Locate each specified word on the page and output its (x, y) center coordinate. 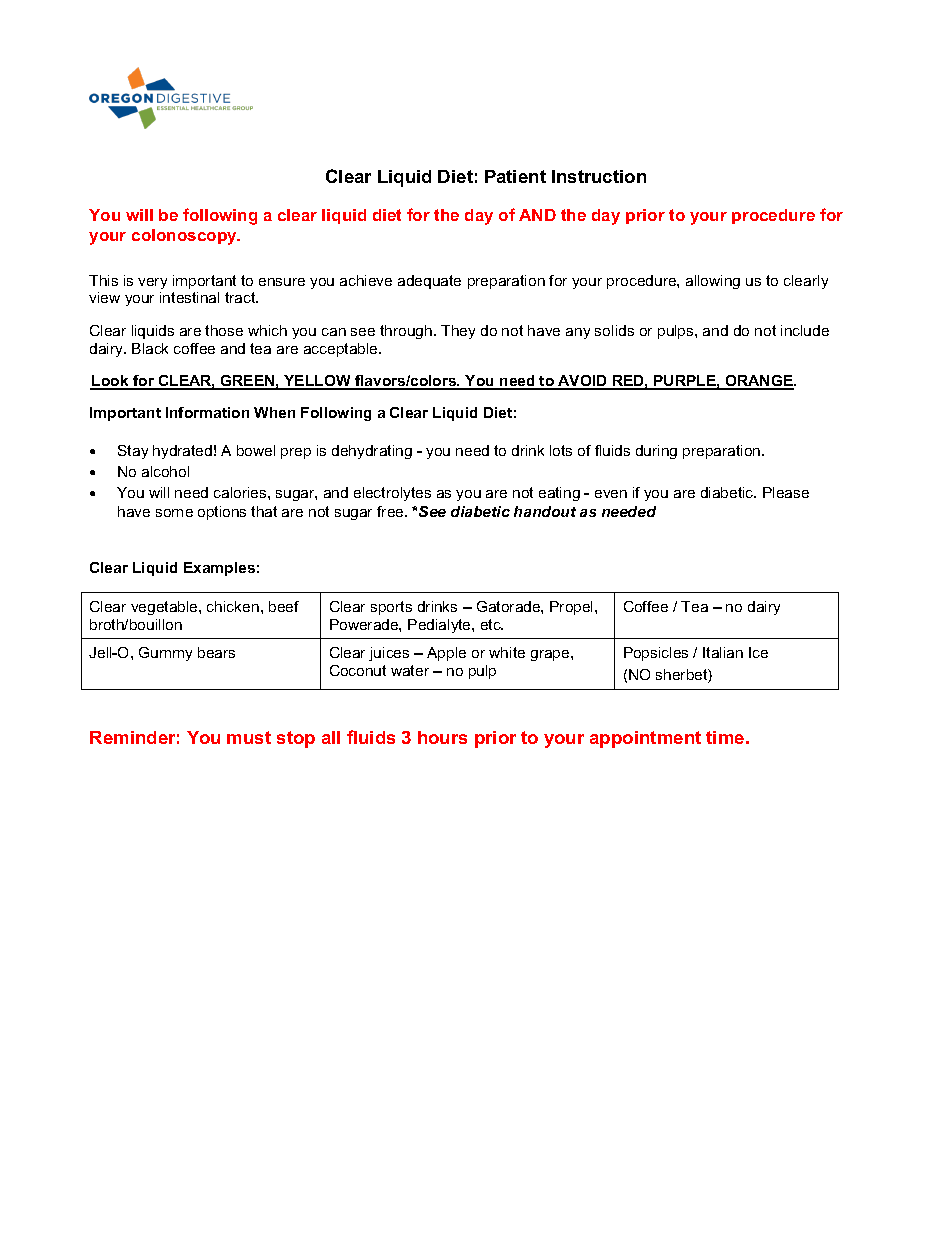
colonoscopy (186, 237)
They (458, 332)
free (391, 511)
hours (442, 737)
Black (150, 348)
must (249, 737)
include (805, 330)
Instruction (599, 176)
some (174, 513)
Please (786, 492)
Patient (515, 176)
